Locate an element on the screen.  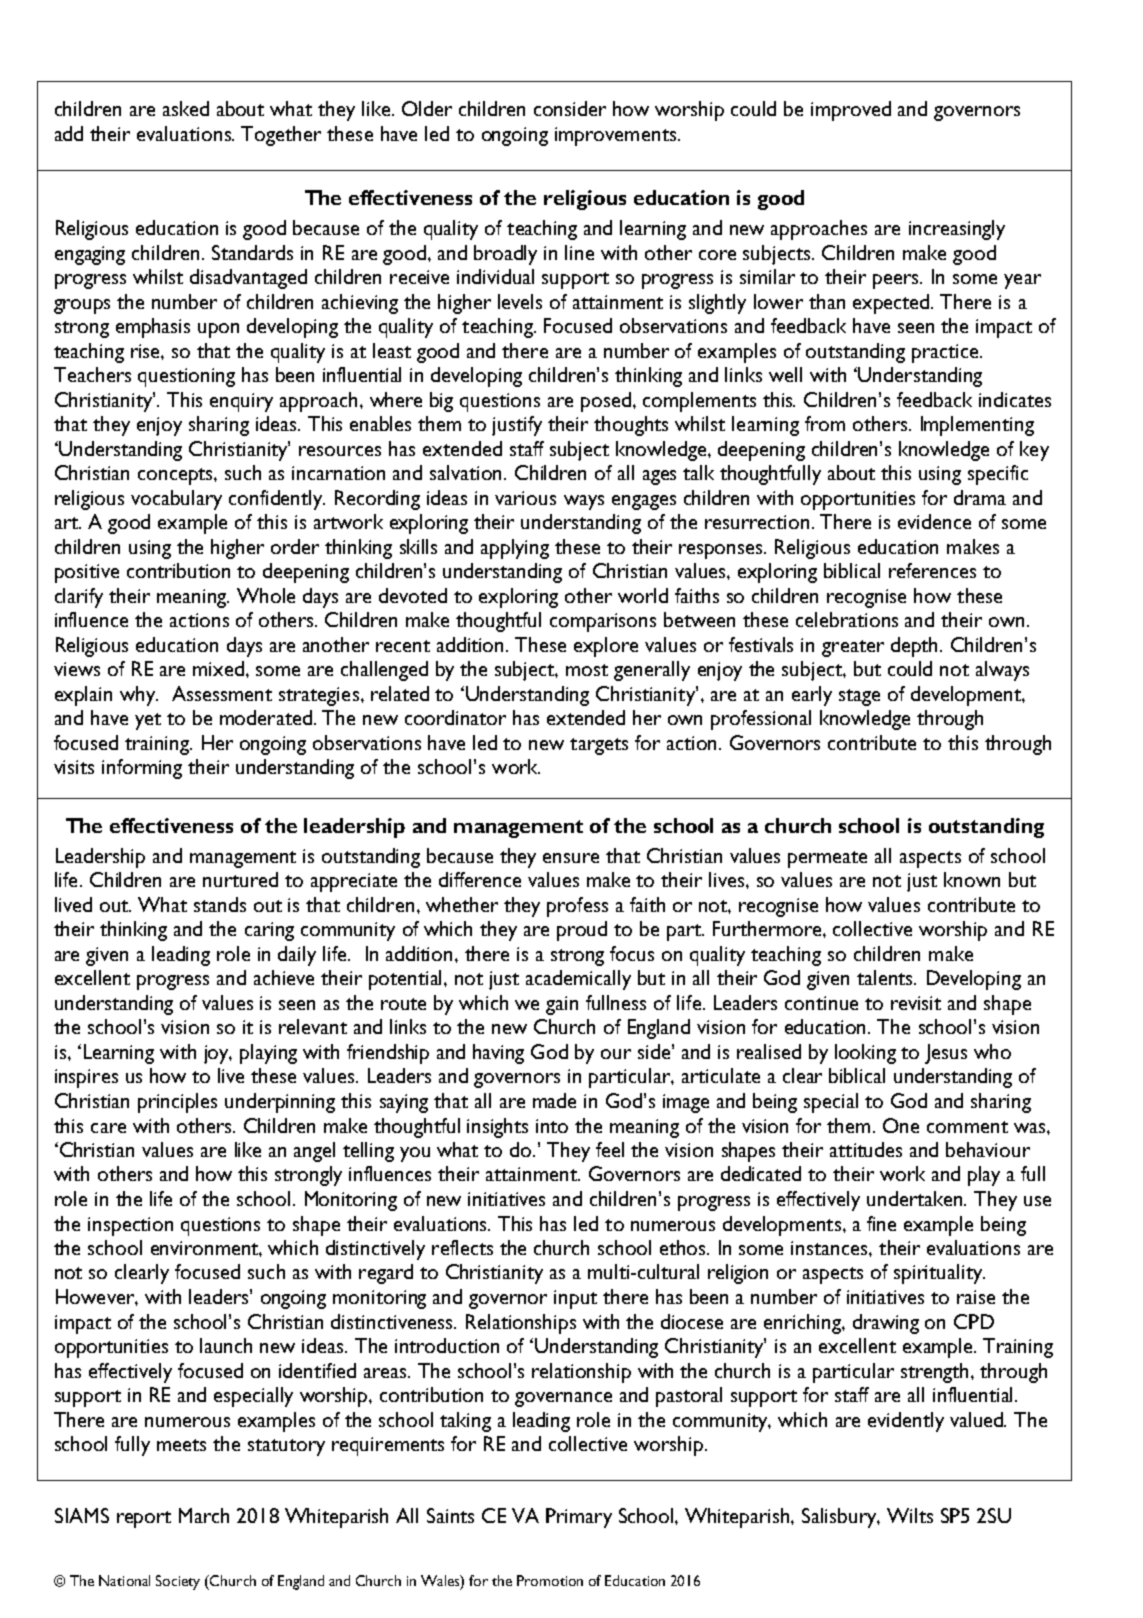
achieve is located at coordinates (284, 977).
